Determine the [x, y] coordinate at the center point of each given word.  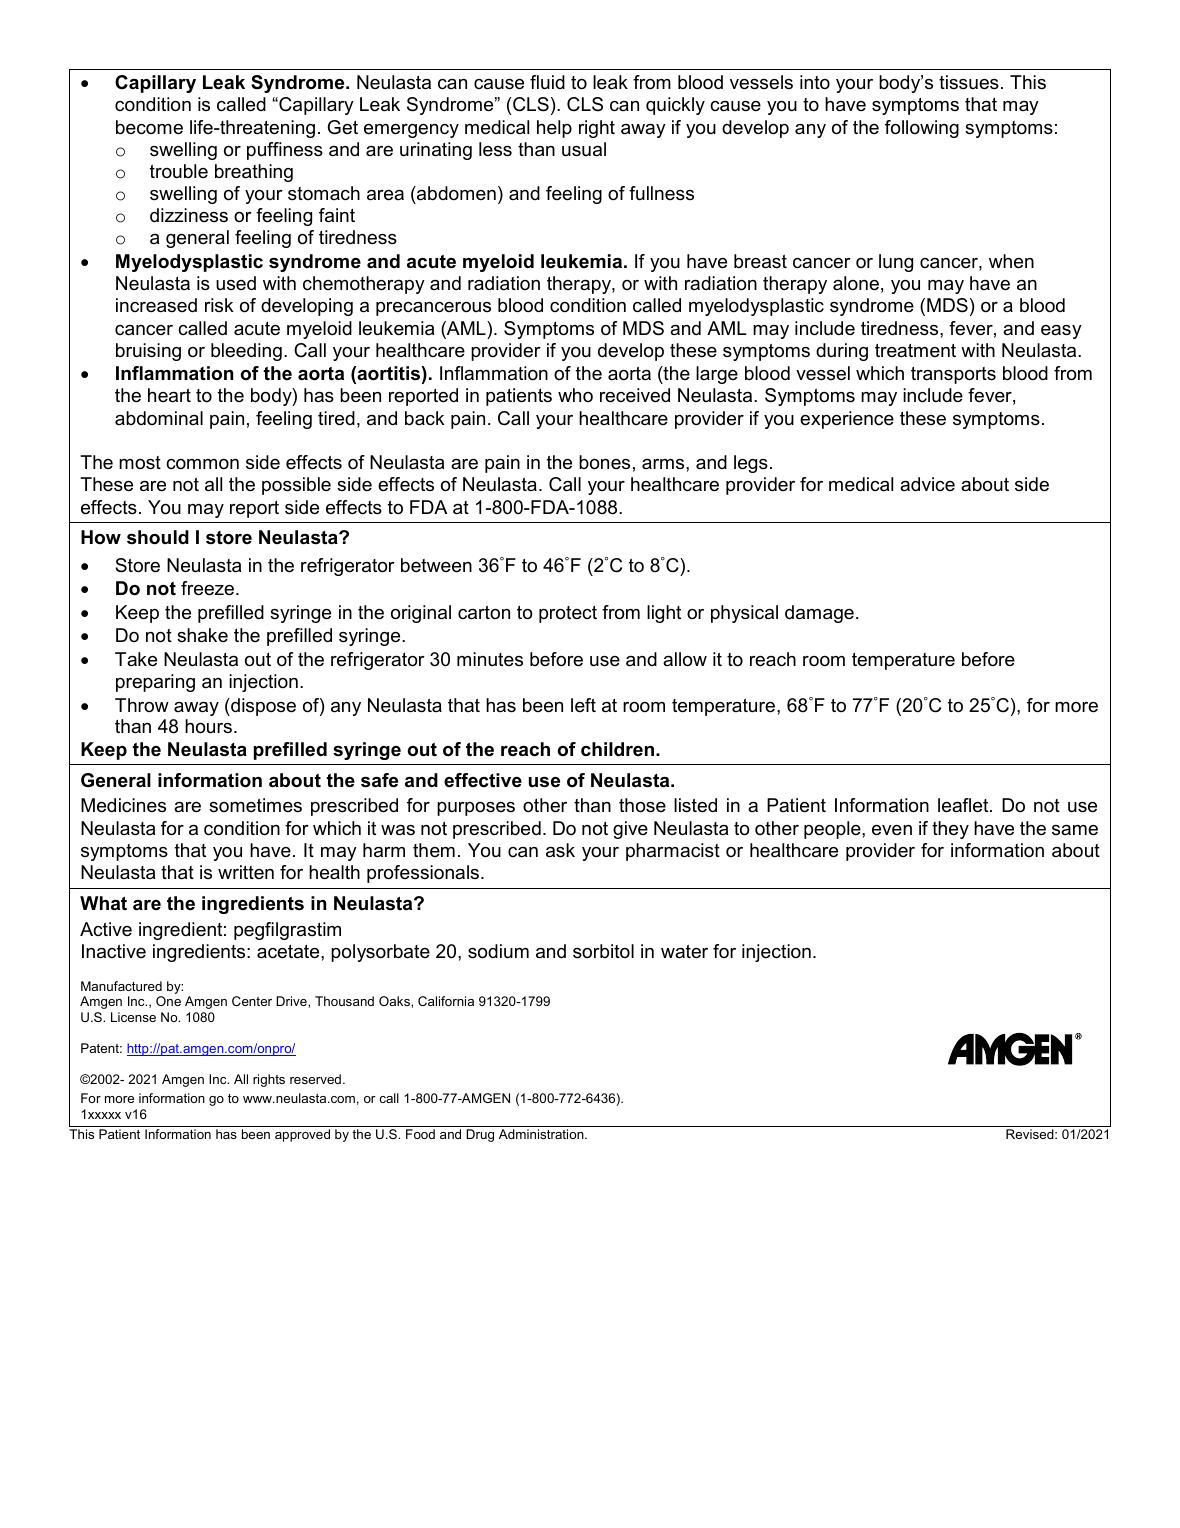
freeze [209, 588]
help [554, 129]
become [149, 127]
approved [302, 1135]
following [922, 129]
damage [819, 614]
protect [568, 614]
